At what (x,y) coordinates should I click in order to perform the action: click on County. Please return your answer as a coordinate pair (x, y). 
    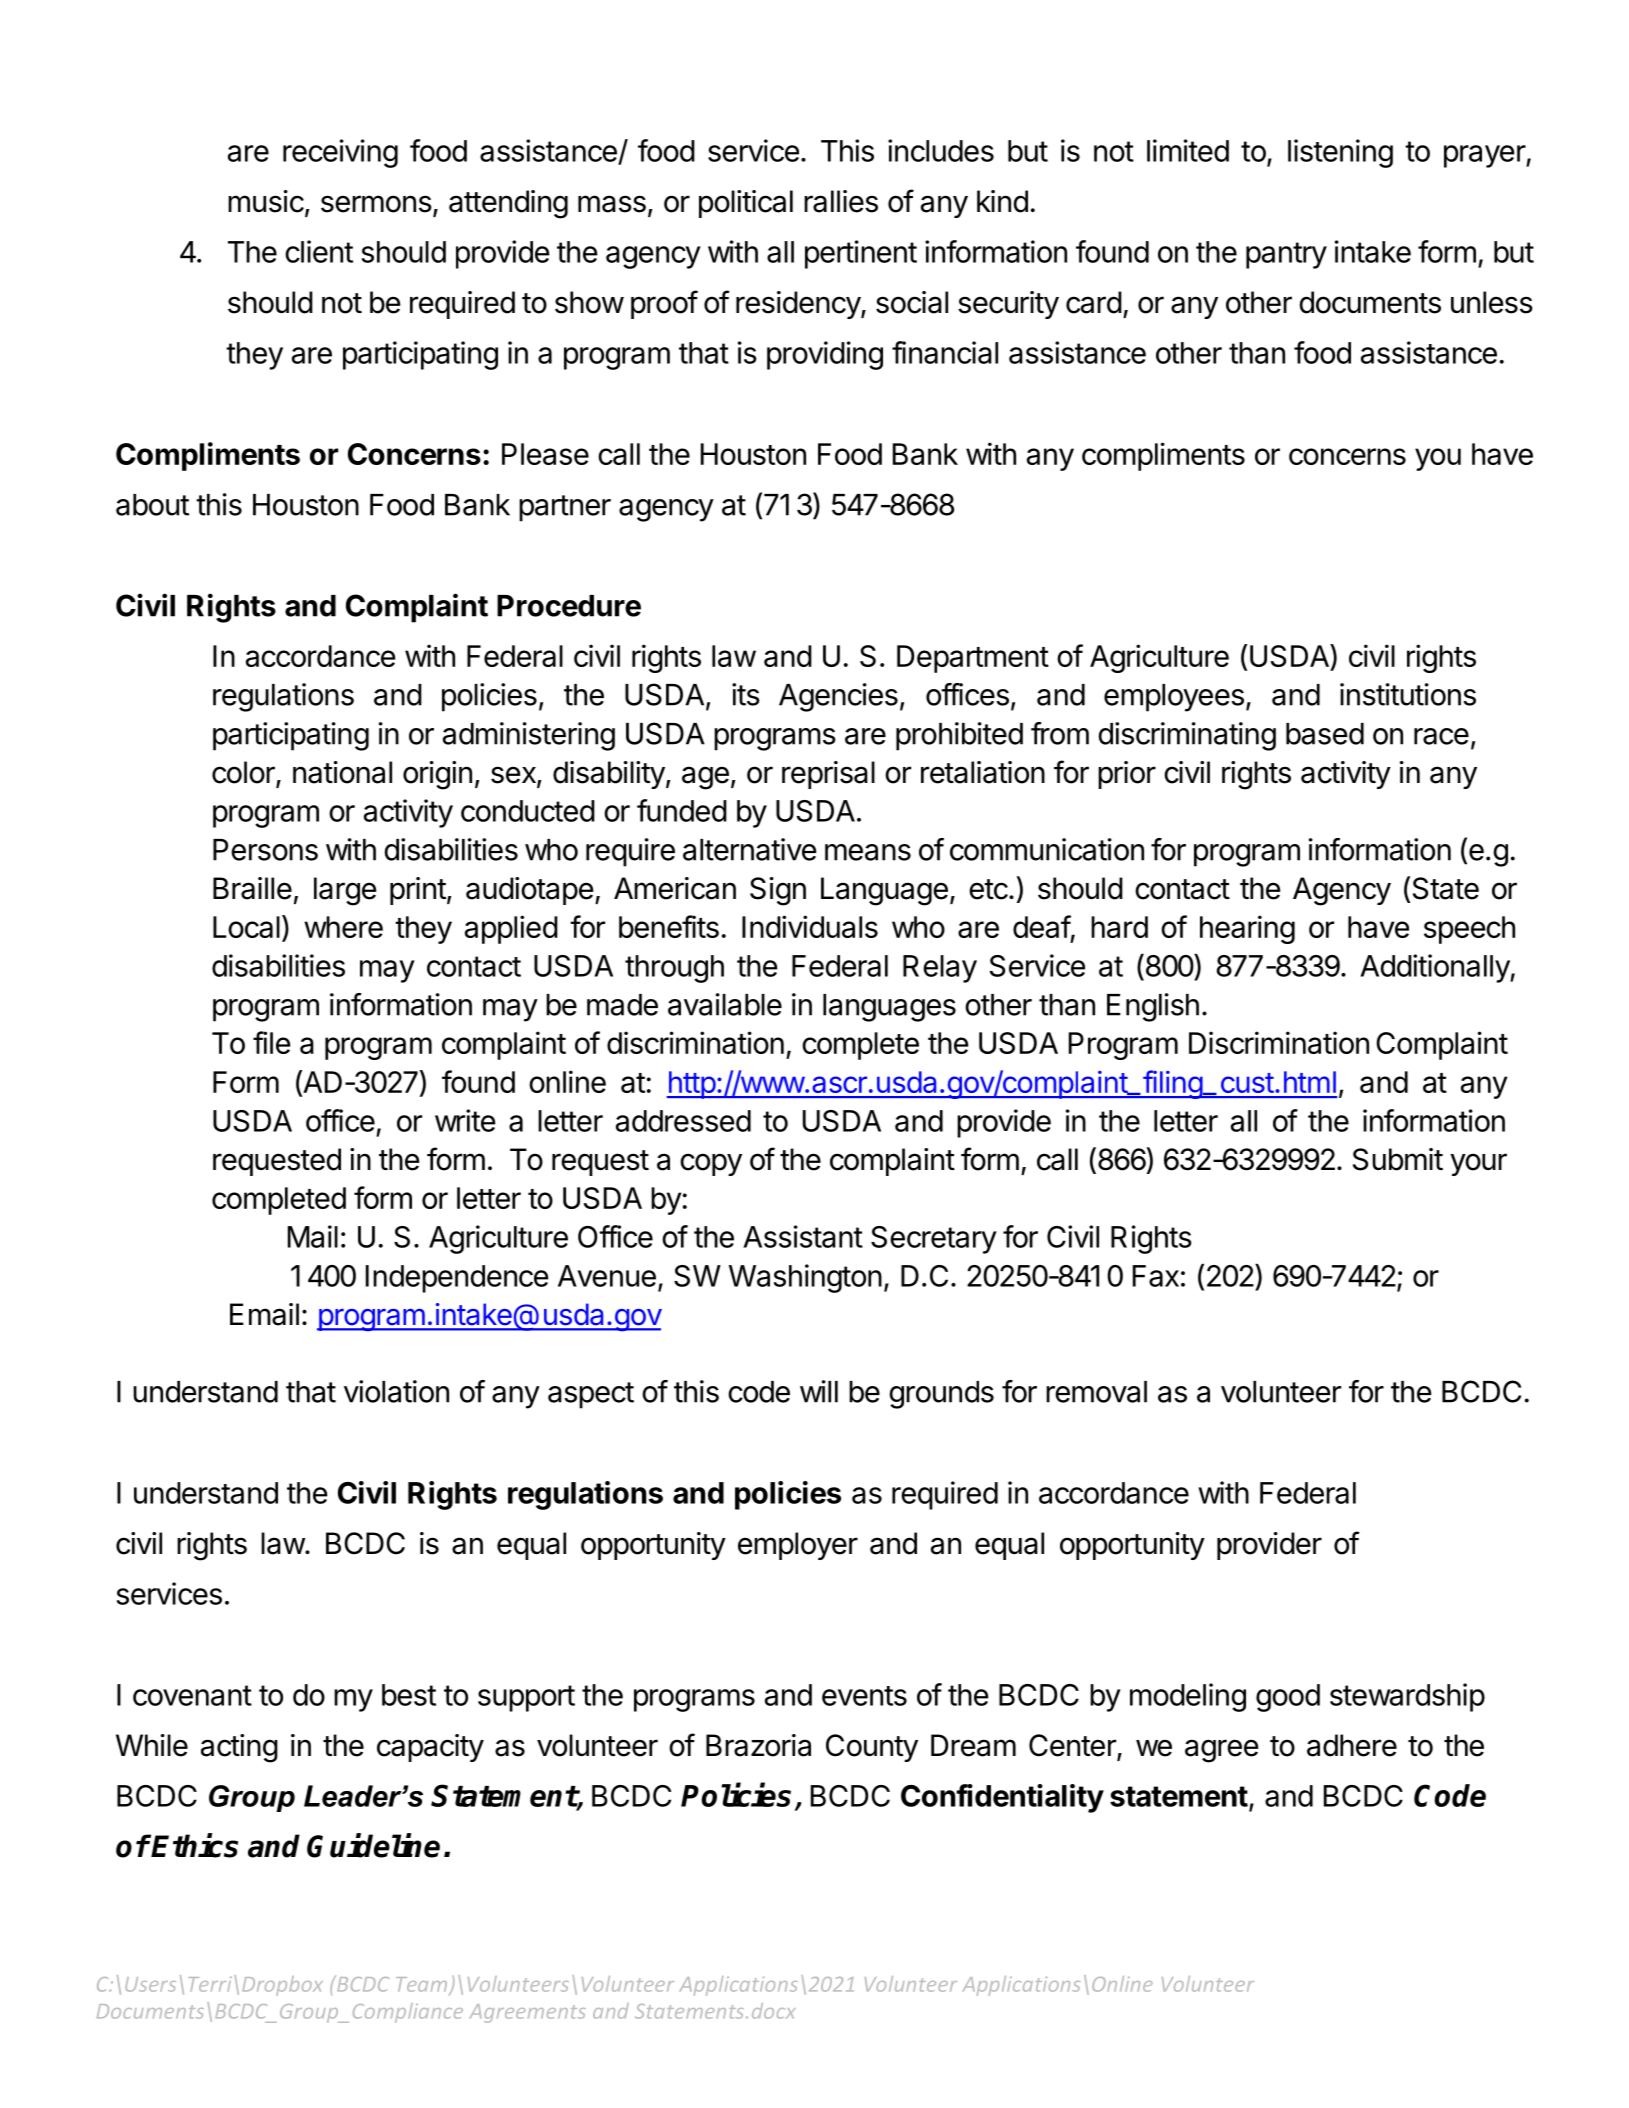
    Looking at the image, I should click on (872, 1748).
